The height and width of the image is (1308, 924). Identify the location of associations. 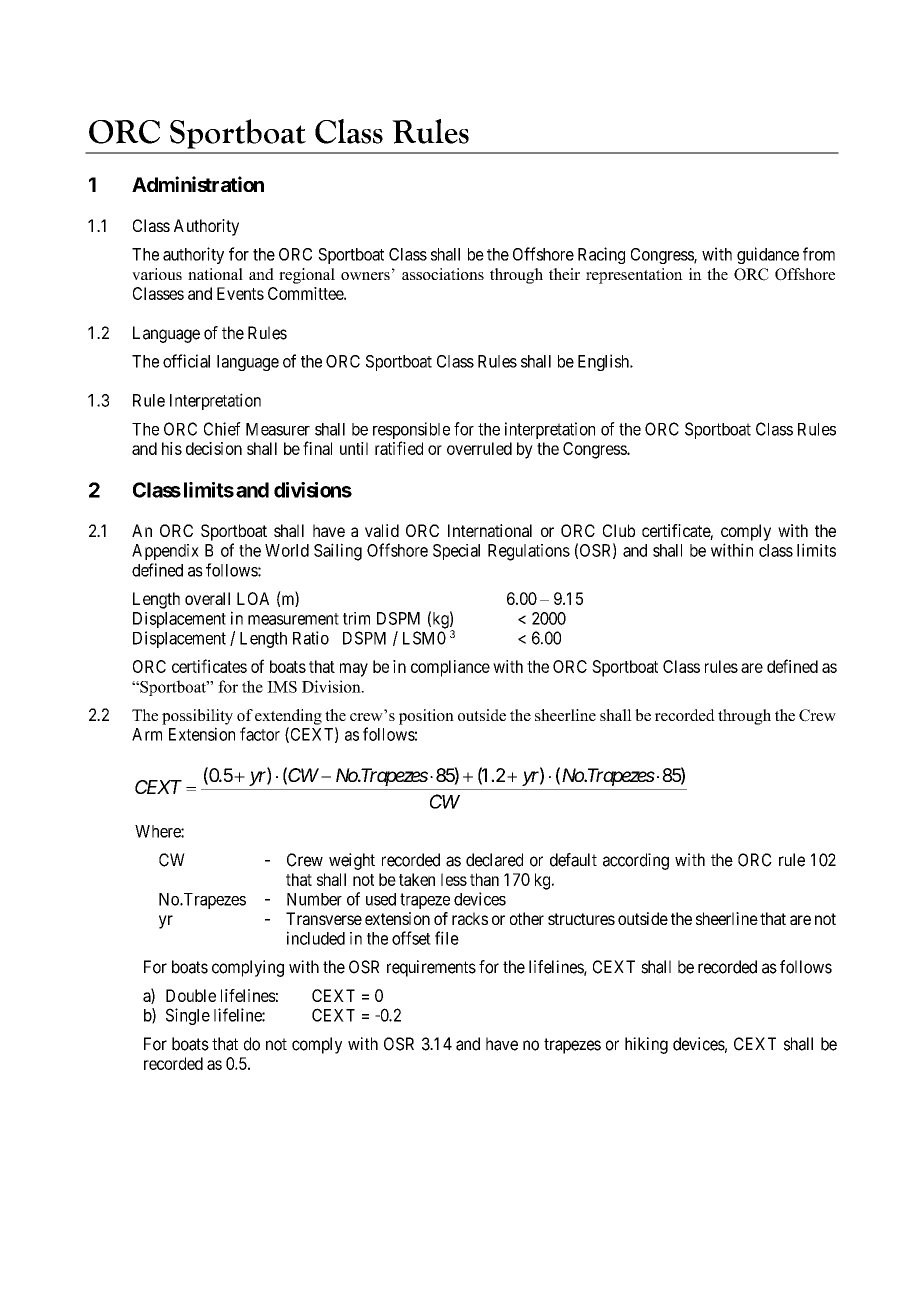
(443, 274).
